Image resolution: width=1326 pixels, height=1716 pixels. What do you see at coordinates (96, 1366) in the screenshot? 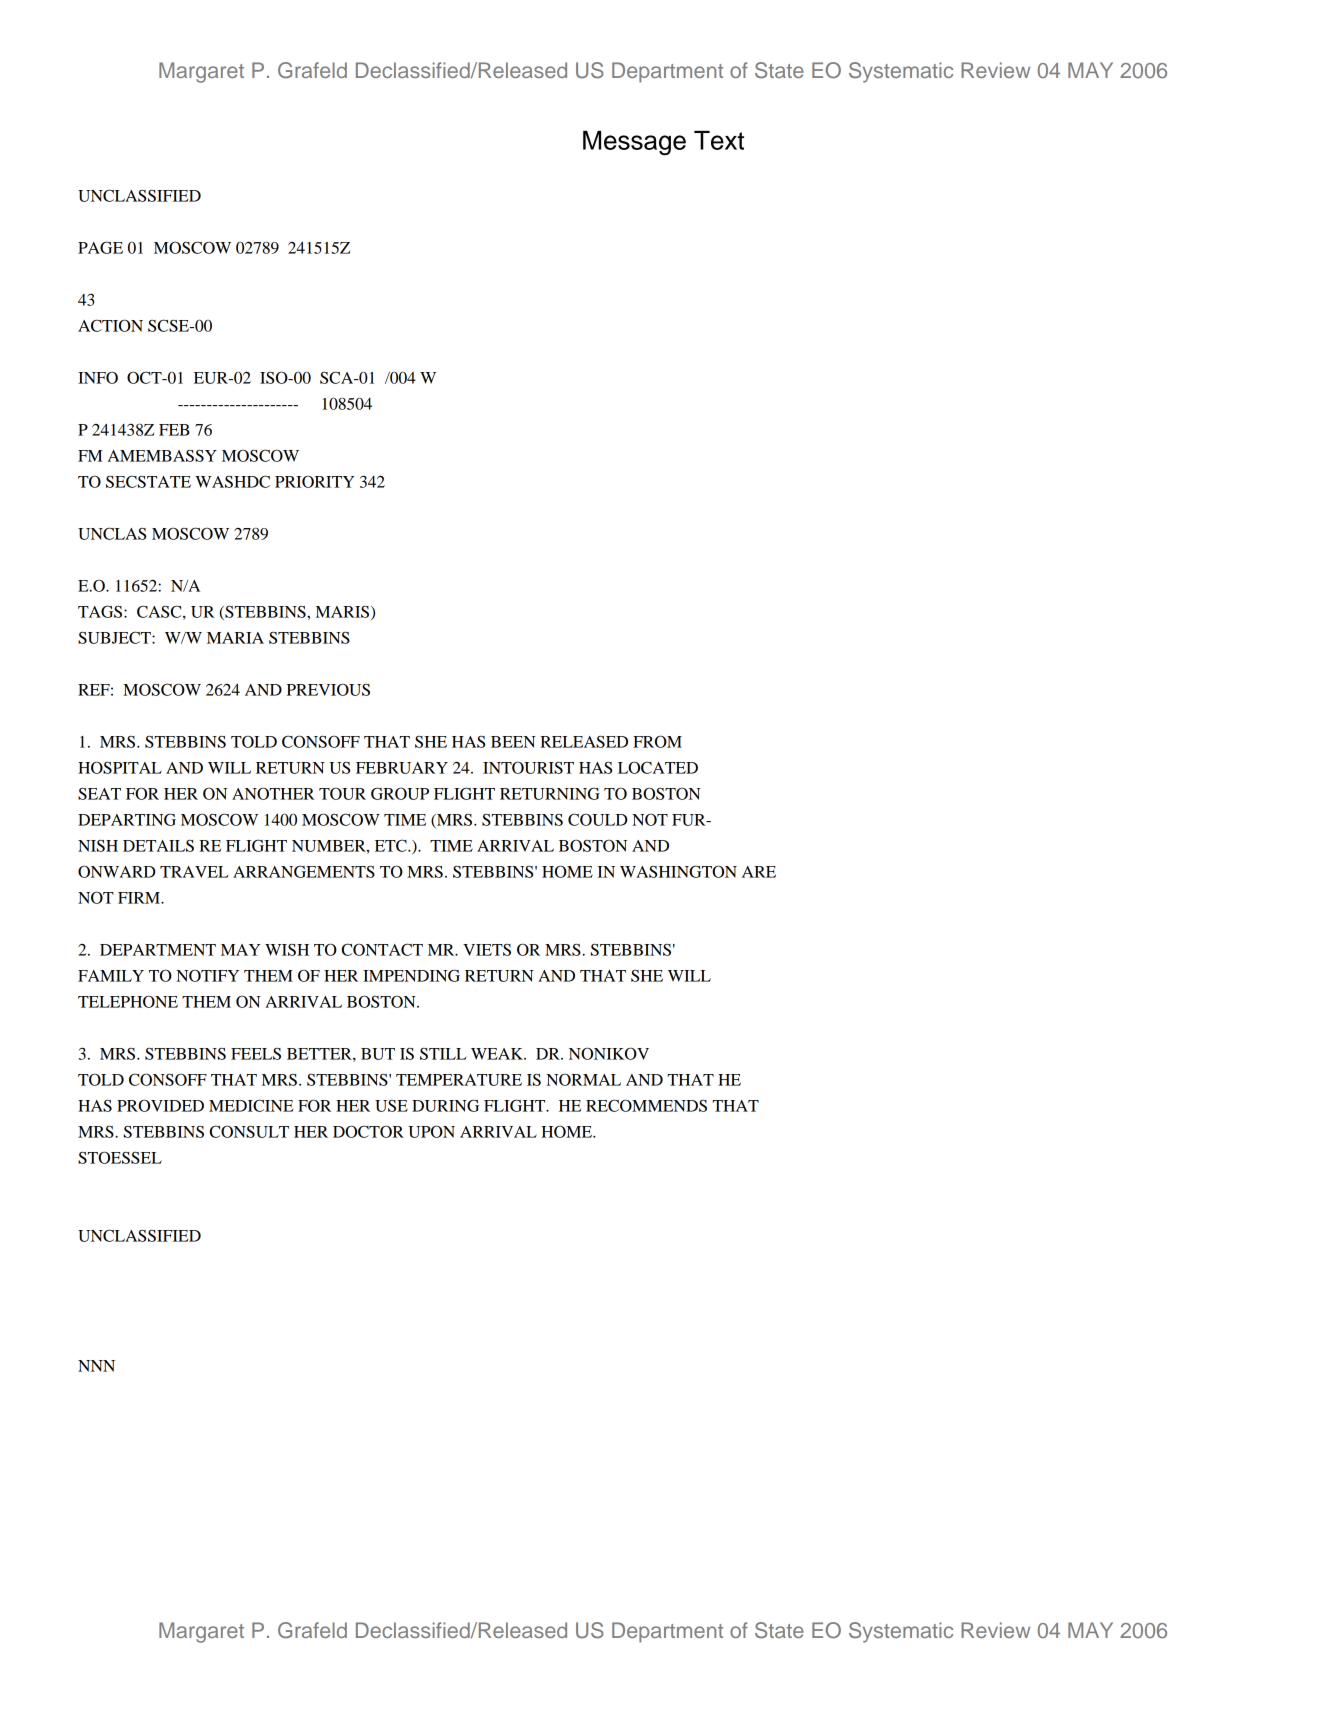
I see `NNN` at bounding box center [96, 1366].
